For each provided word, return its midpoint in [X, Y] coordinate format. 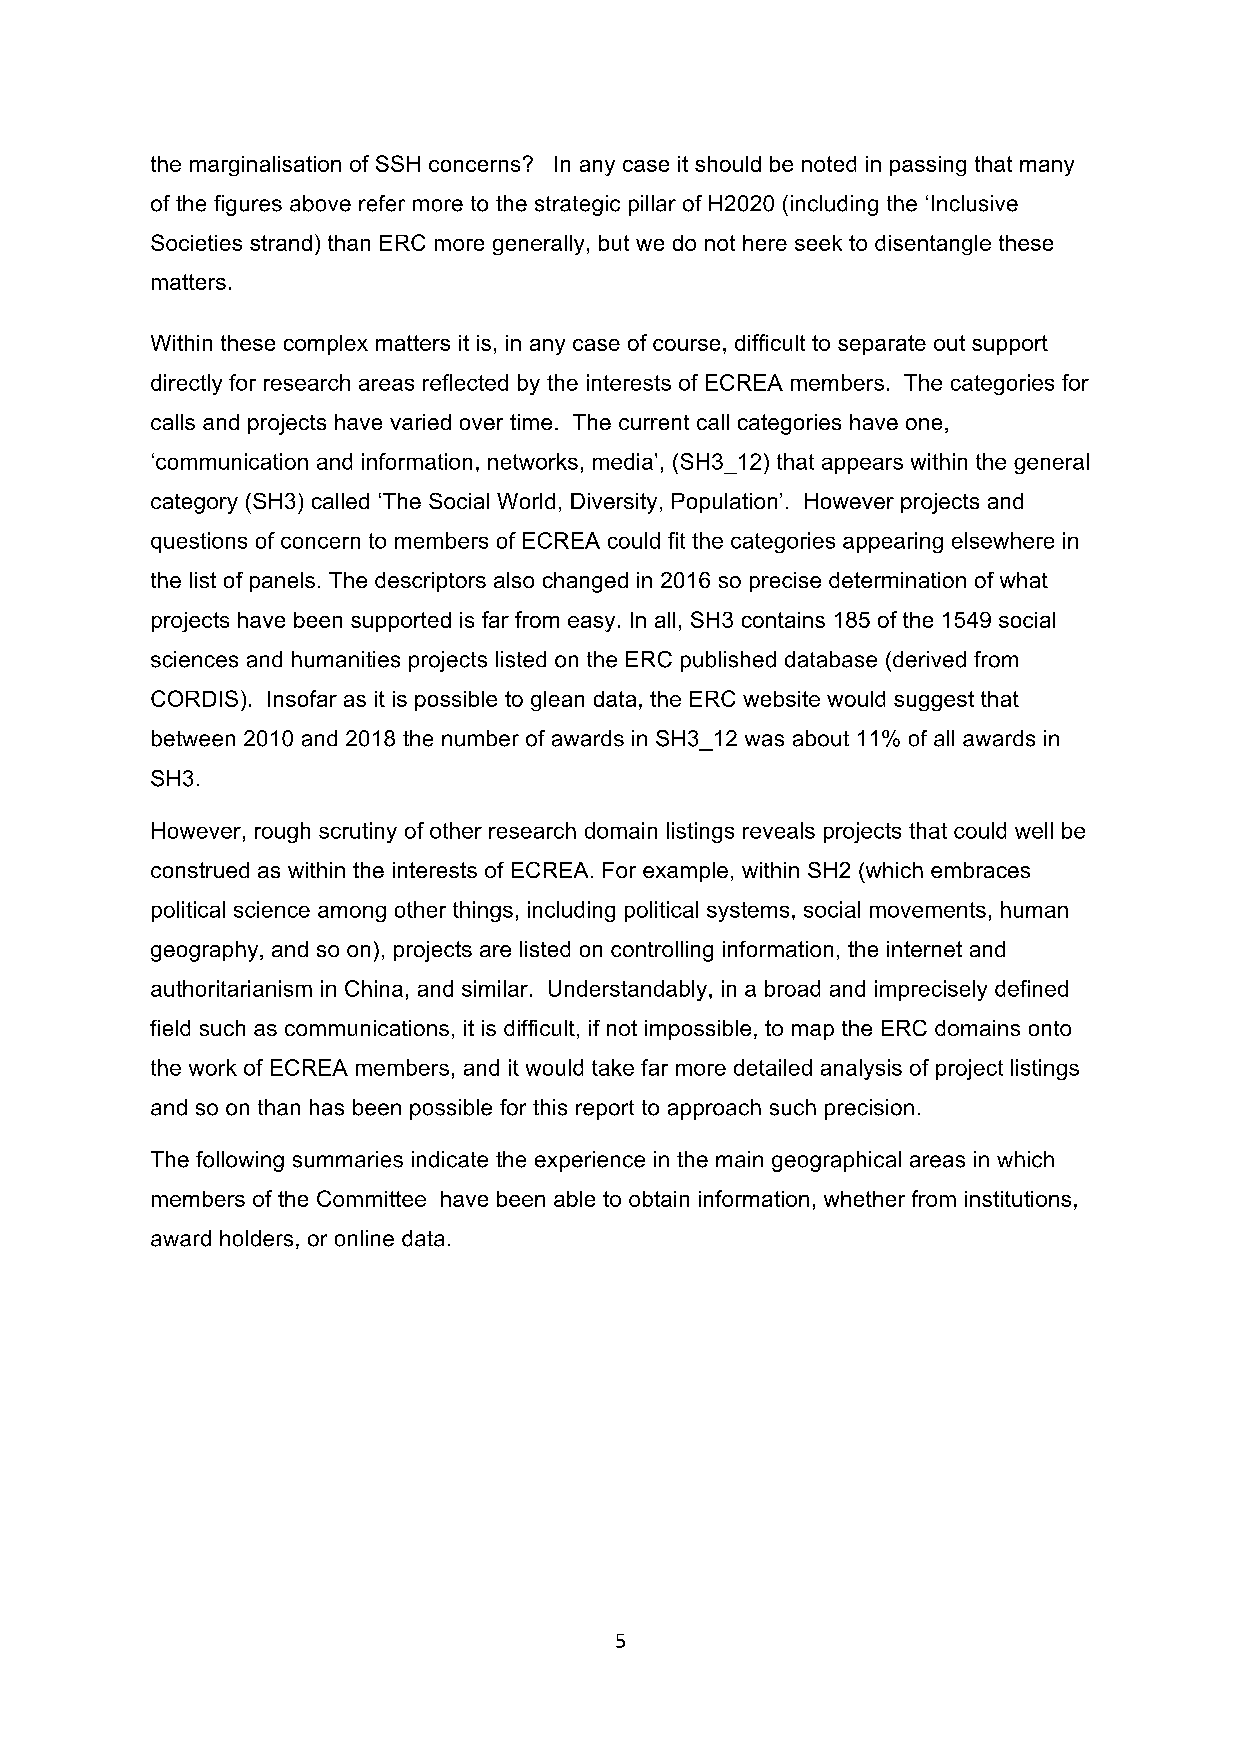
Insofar [302, 698]
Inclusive [975, 203]
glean [557, 701]
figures [248, 205]
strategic [577, 205]
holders [256, 1238]
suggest [934, 701]
